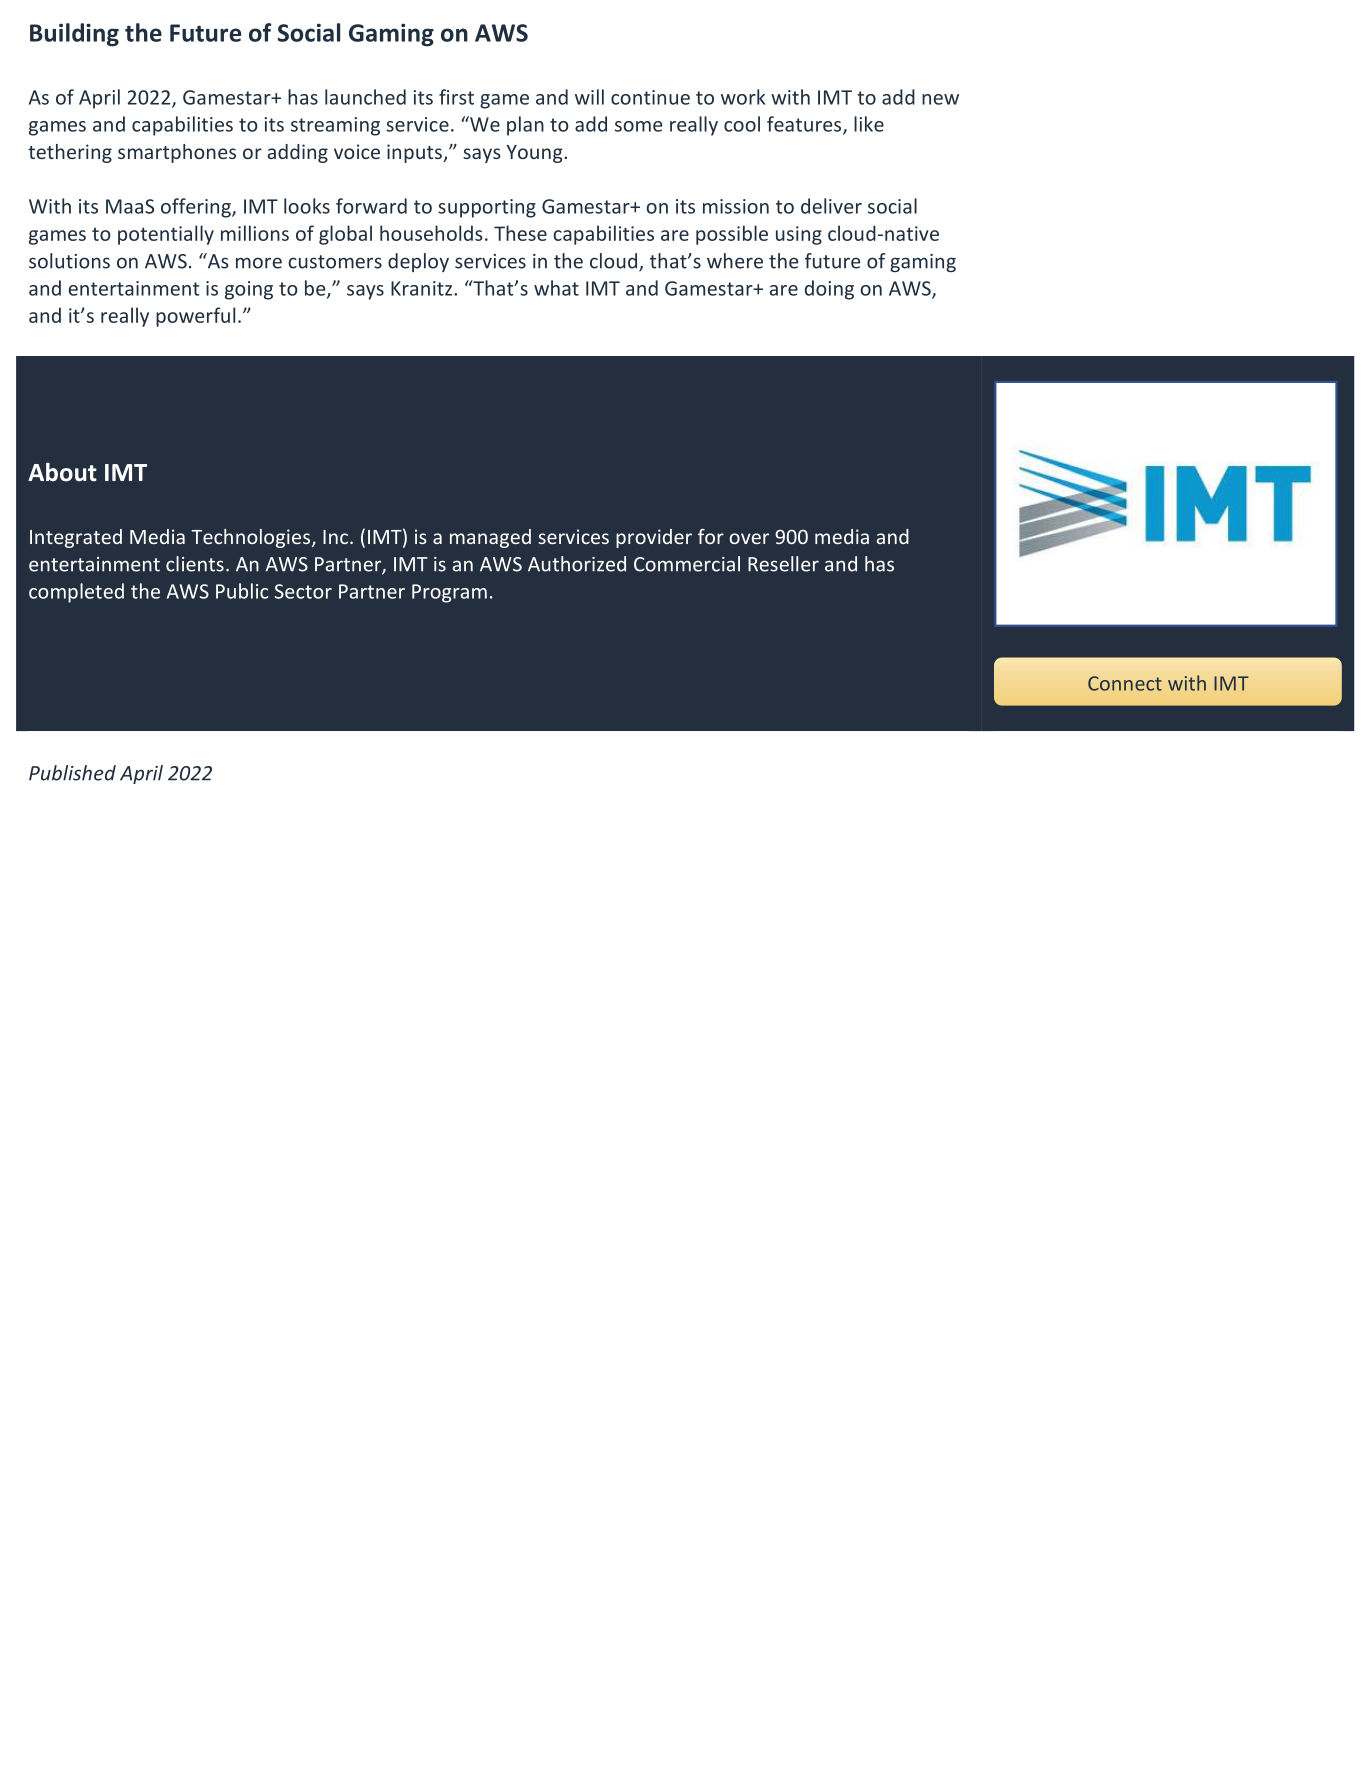 The image size is (1369, 1772). I want to click on going, so click(249, 290).
